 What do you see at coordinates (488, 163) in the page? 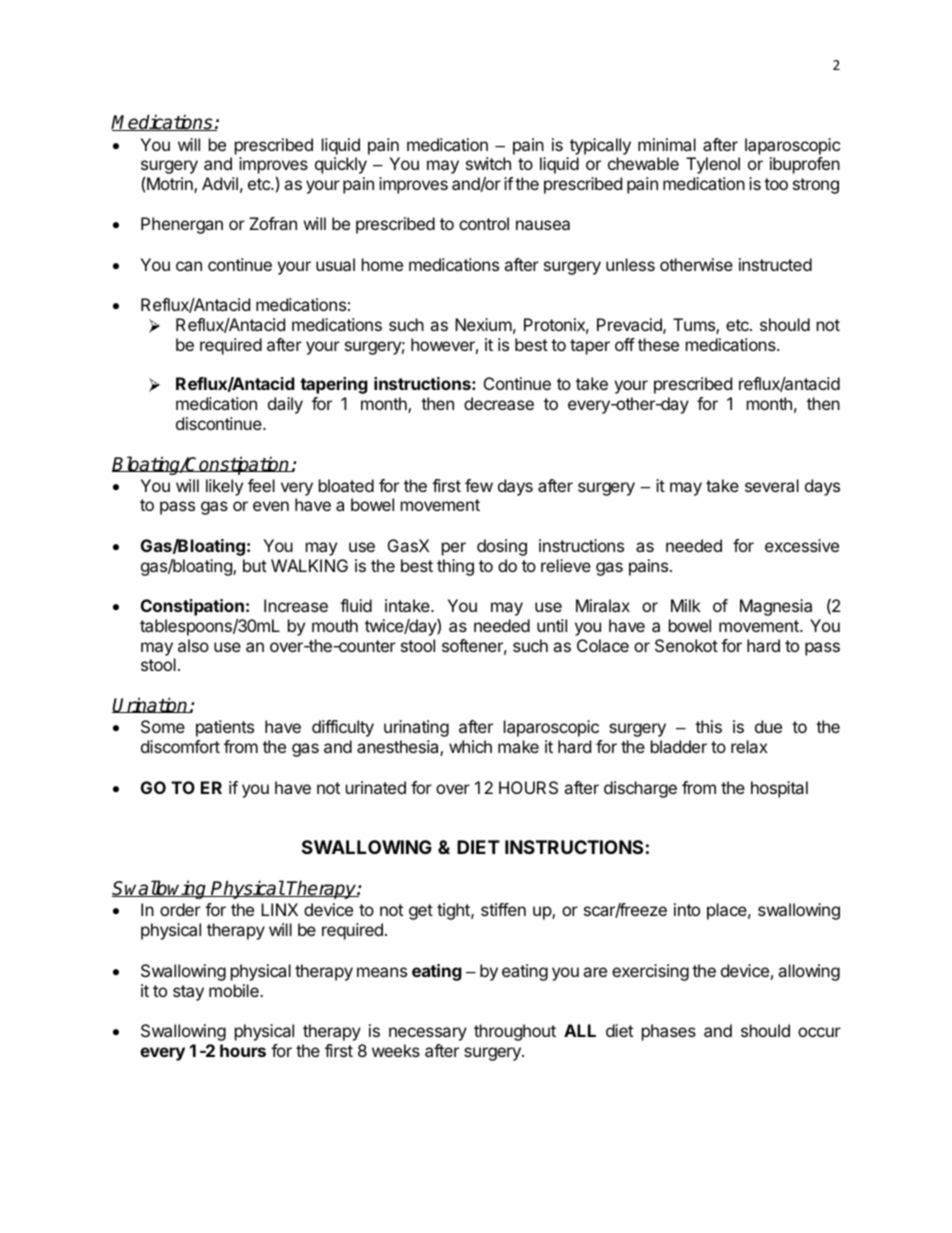
I see `switch` at bounding box center [488, 163].
